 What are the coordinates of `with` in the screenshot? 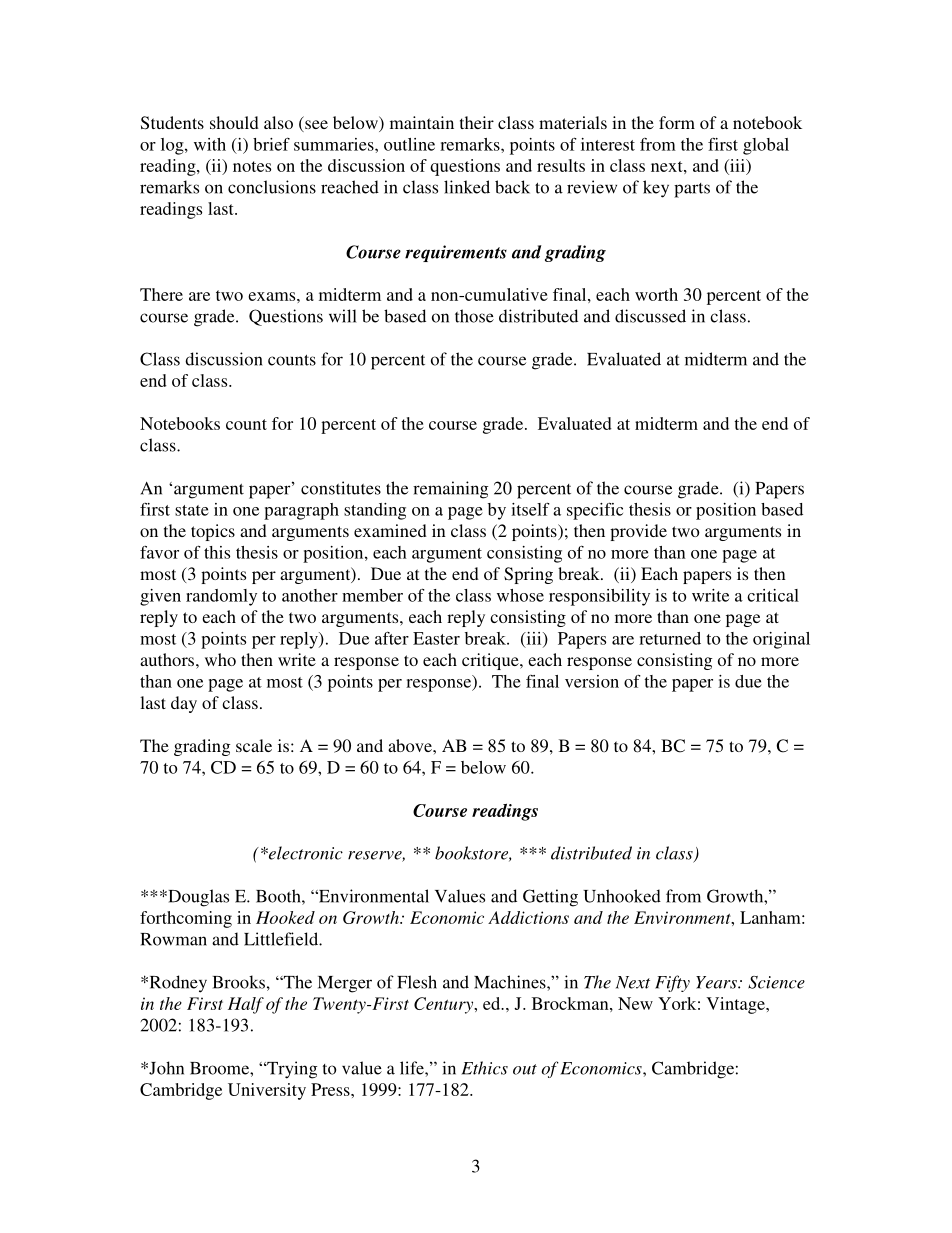 It's located at (210, 144).
